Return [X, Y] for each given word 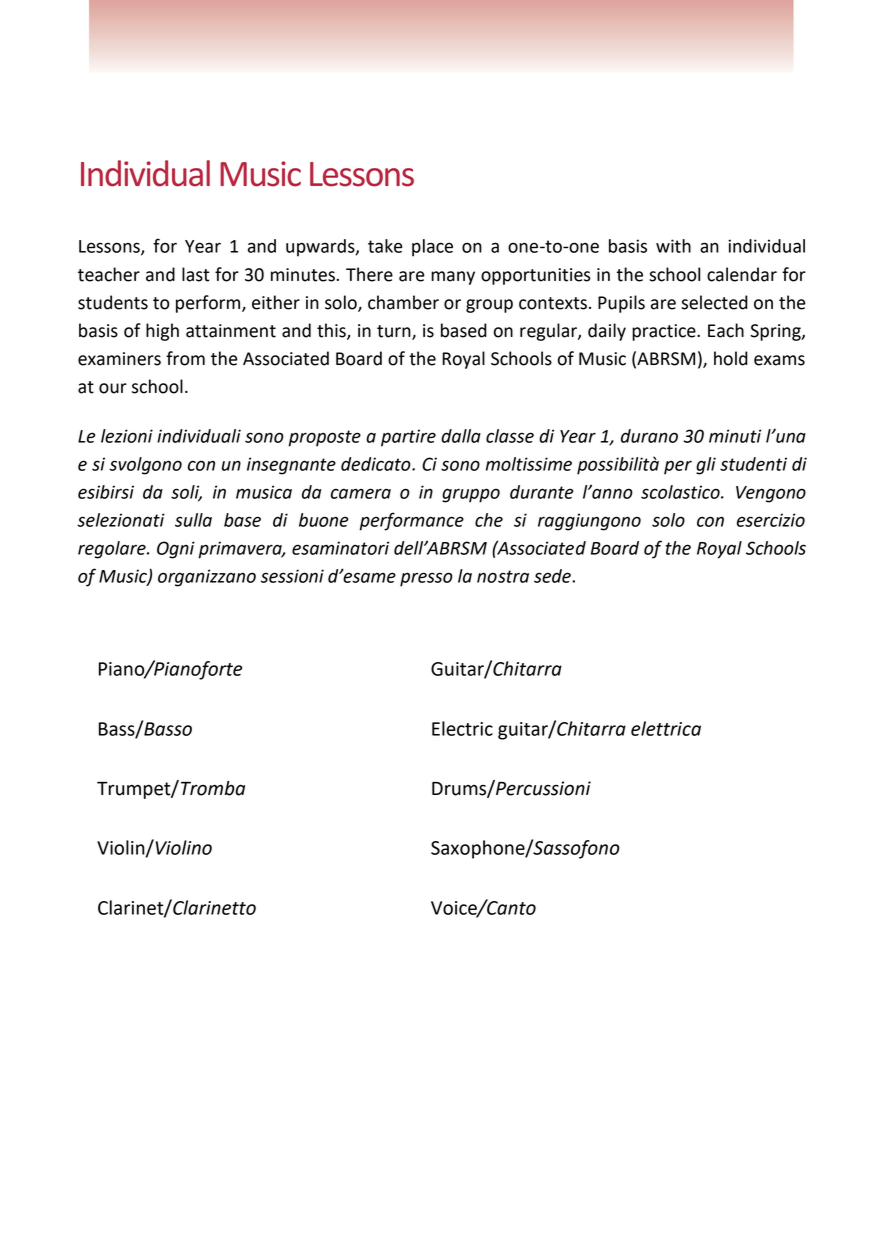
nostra [503, 576]
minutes [304, 275]
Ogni [176, 550]
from [185, 358]
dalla [461, 436]
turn [395, 332]
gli [706, 466]
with [673, 246]
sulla [193, 520]
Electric [462, 728]
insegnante [291, 466]
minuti [735, 436]
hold [731, 358]
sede [553, 576]
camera [361, 493]
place [432, 248]
